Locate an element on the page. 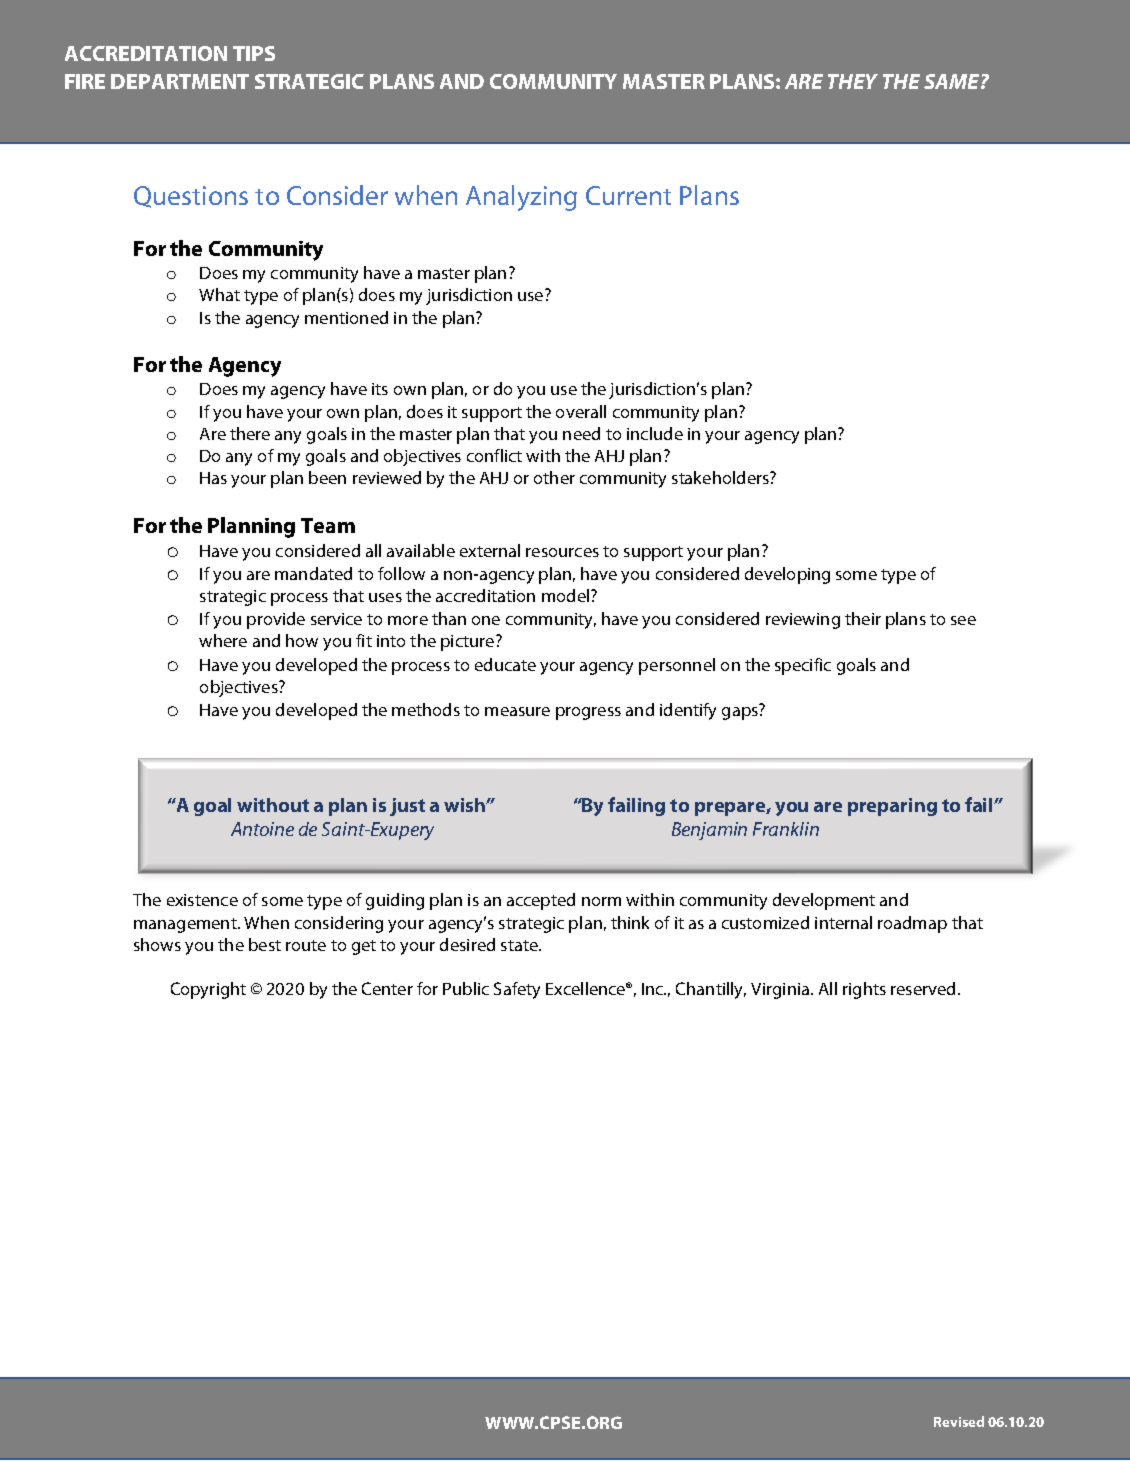  Copyright is located at coordinates (208, 990).
